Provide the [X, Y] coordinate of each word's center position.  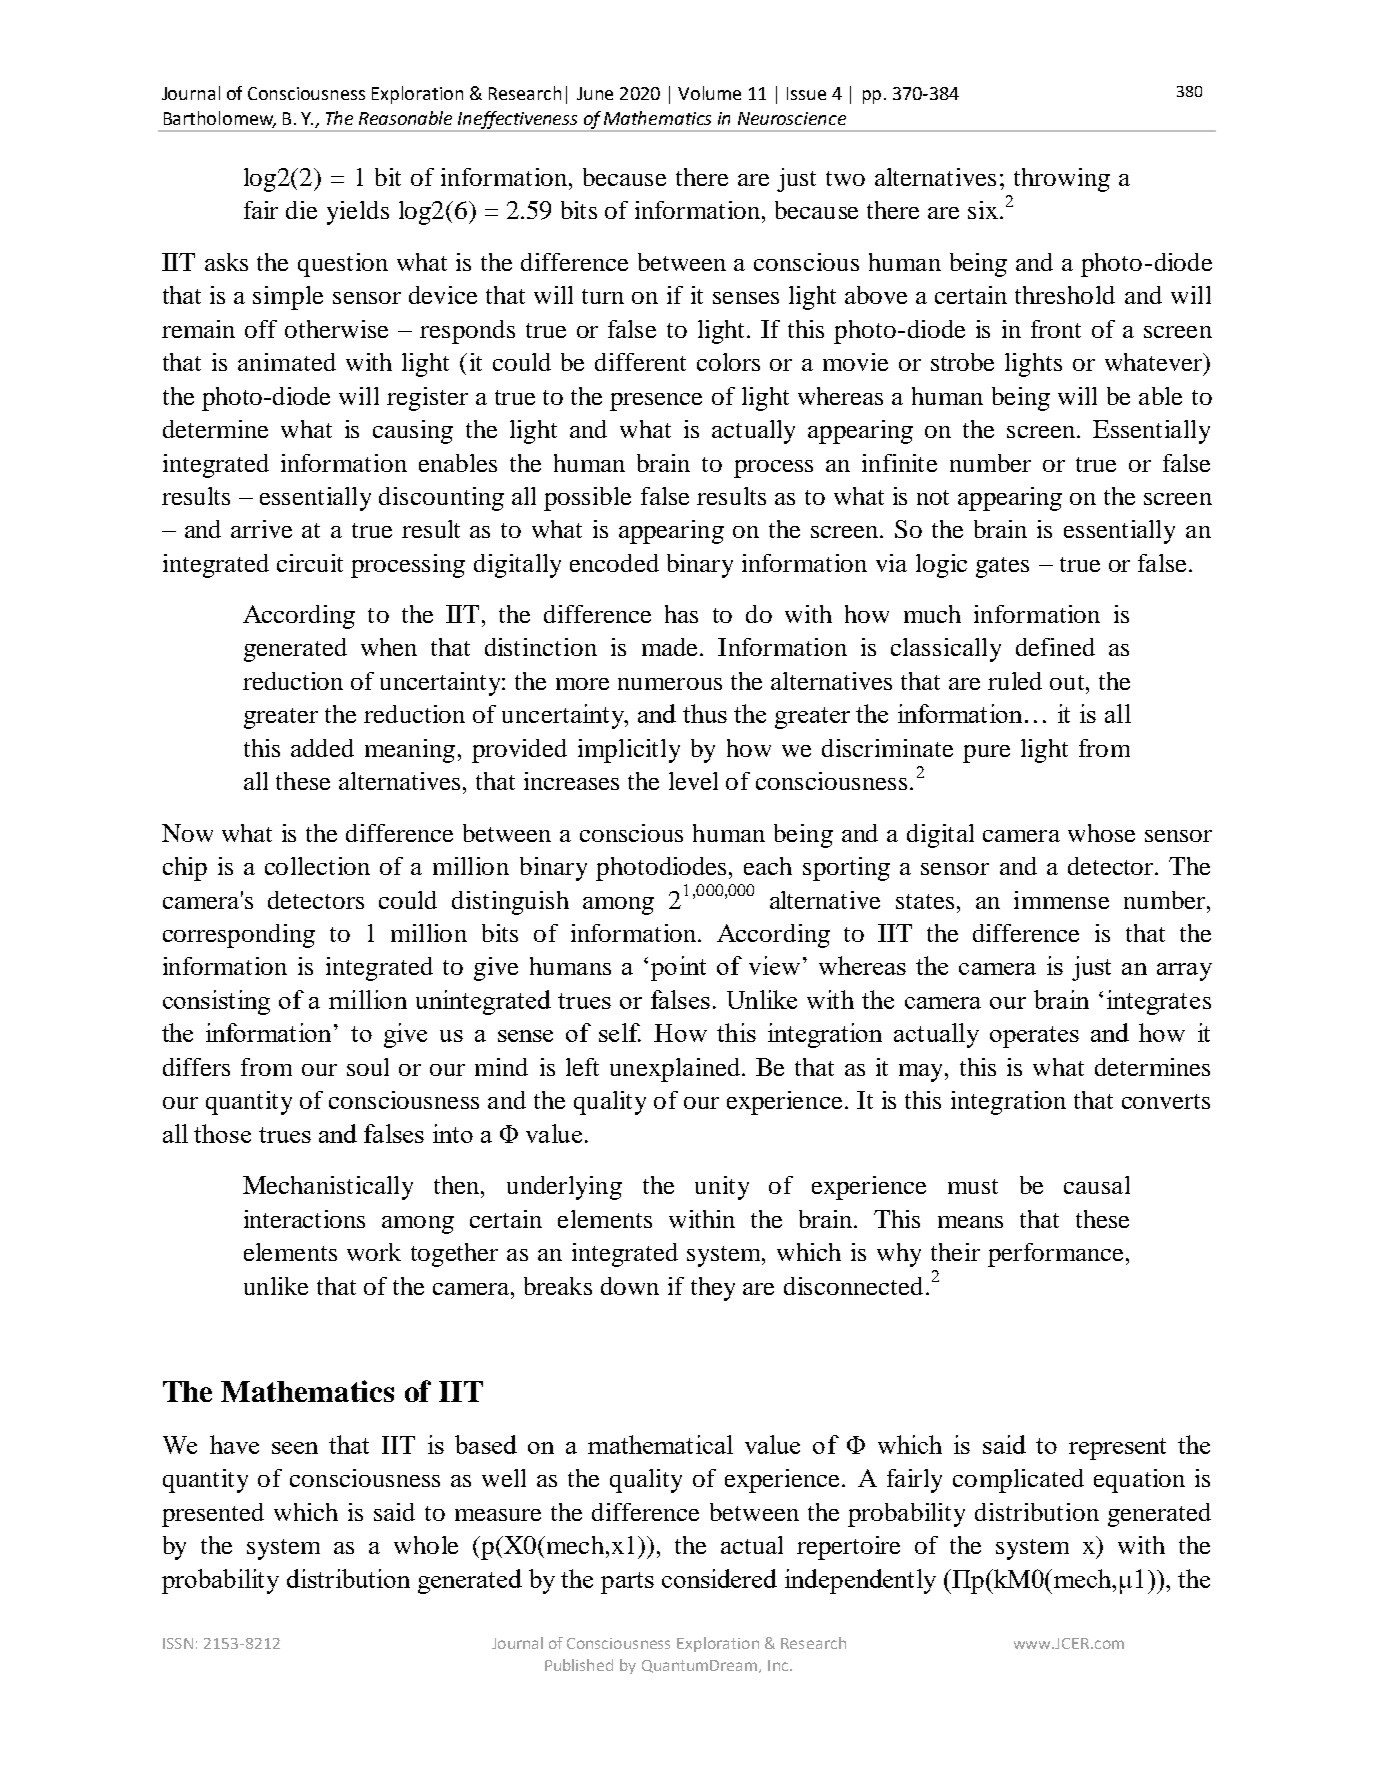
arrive [261, 529]
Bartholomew [220, 119]
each [768, 866]
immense [1061, 900]
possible [587, 499]
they [713, 1289]
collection [317, 866]
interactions [304, 1219]
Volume [709, 93]
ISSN [178, 1643]
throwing [1062, 180]
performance [1055, 1255]
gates [1002, 567]
